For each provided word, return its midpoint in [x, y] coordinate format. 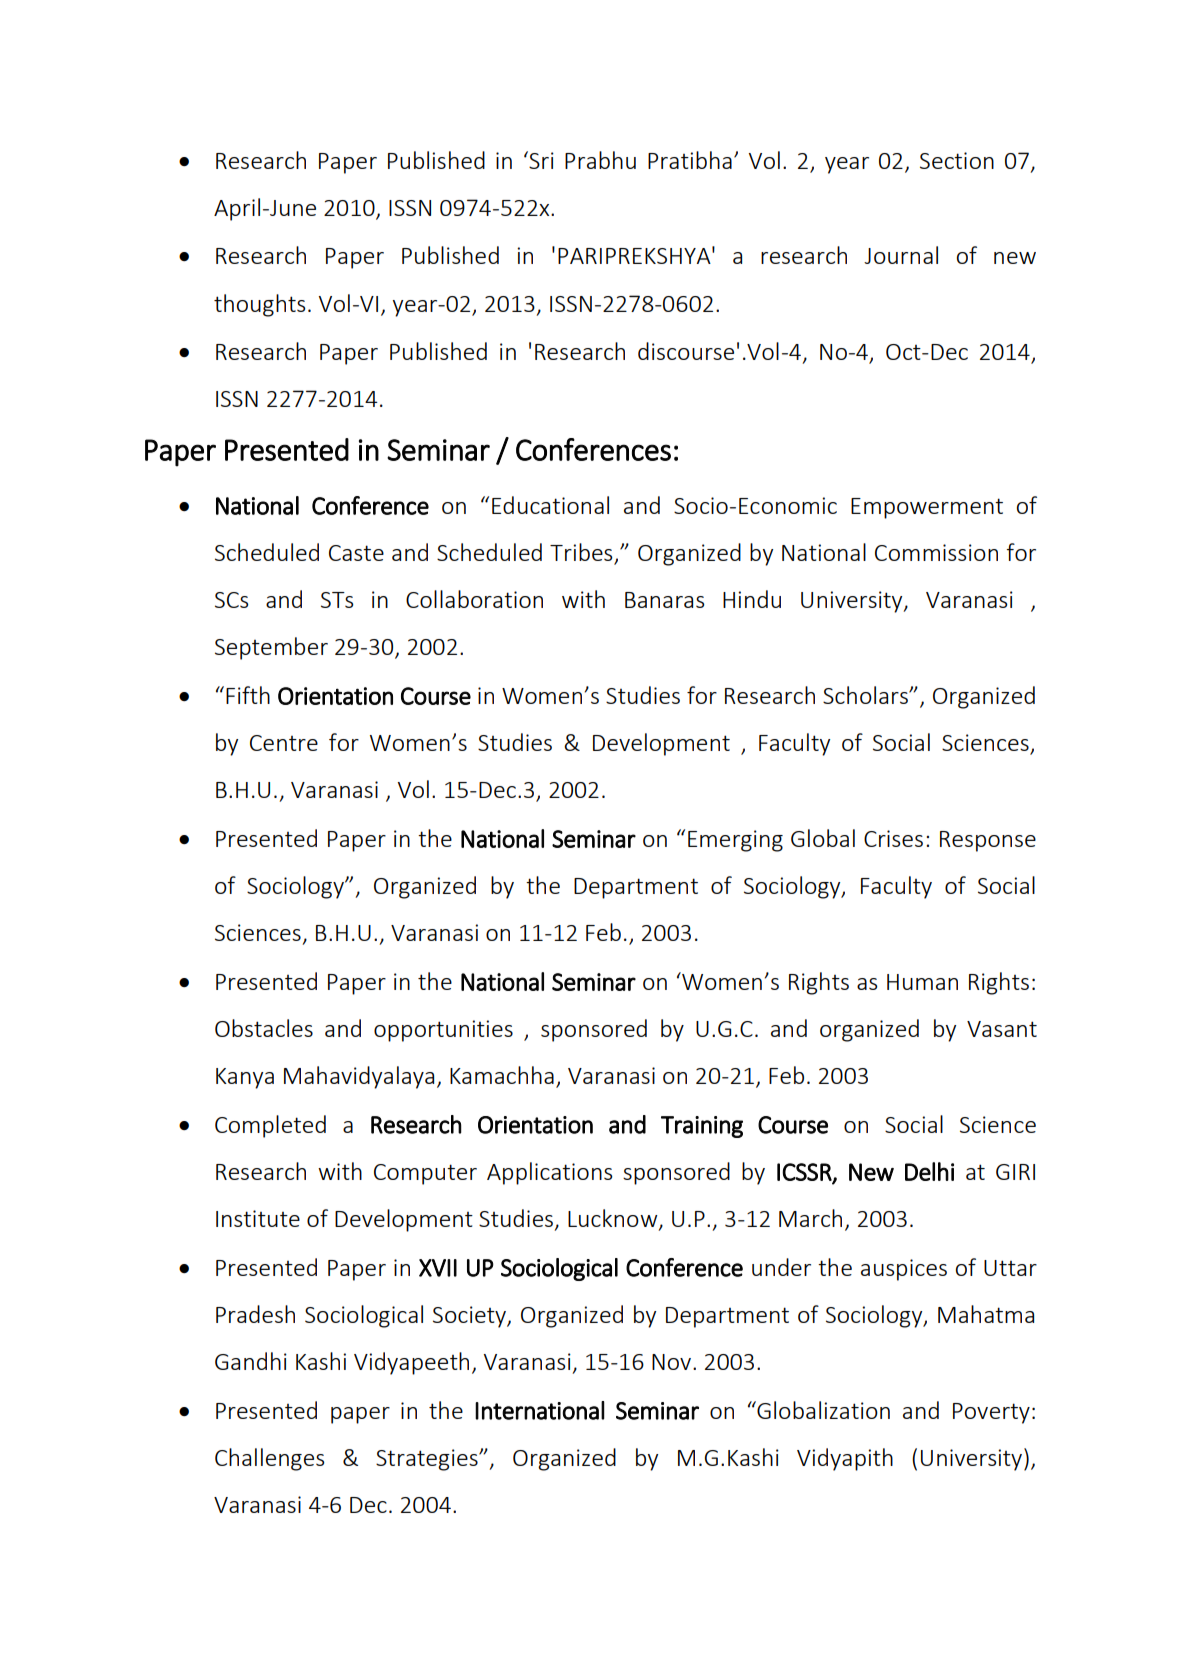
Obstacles [264, 1028]
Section [957, 160]
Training [702, 1127]
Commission [936, 552]
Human [922, 982]
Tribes [582, 553]
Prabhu [600, 160]
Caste [356, 553]
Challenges [269, 1459]
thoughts [259, 305]
